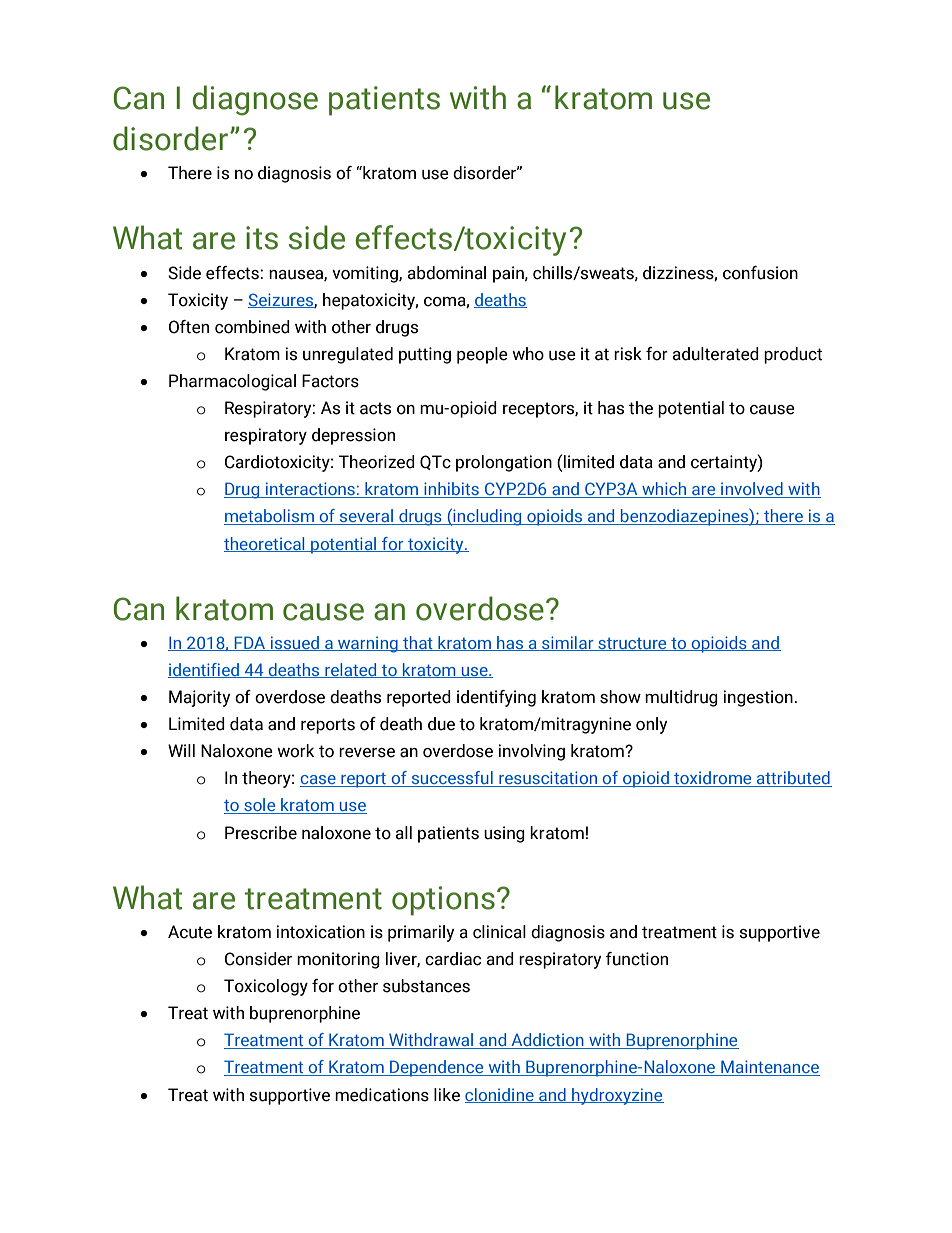  Describe the element at coordinates (482, 355) in the screenshot. I see `people` at that location.
